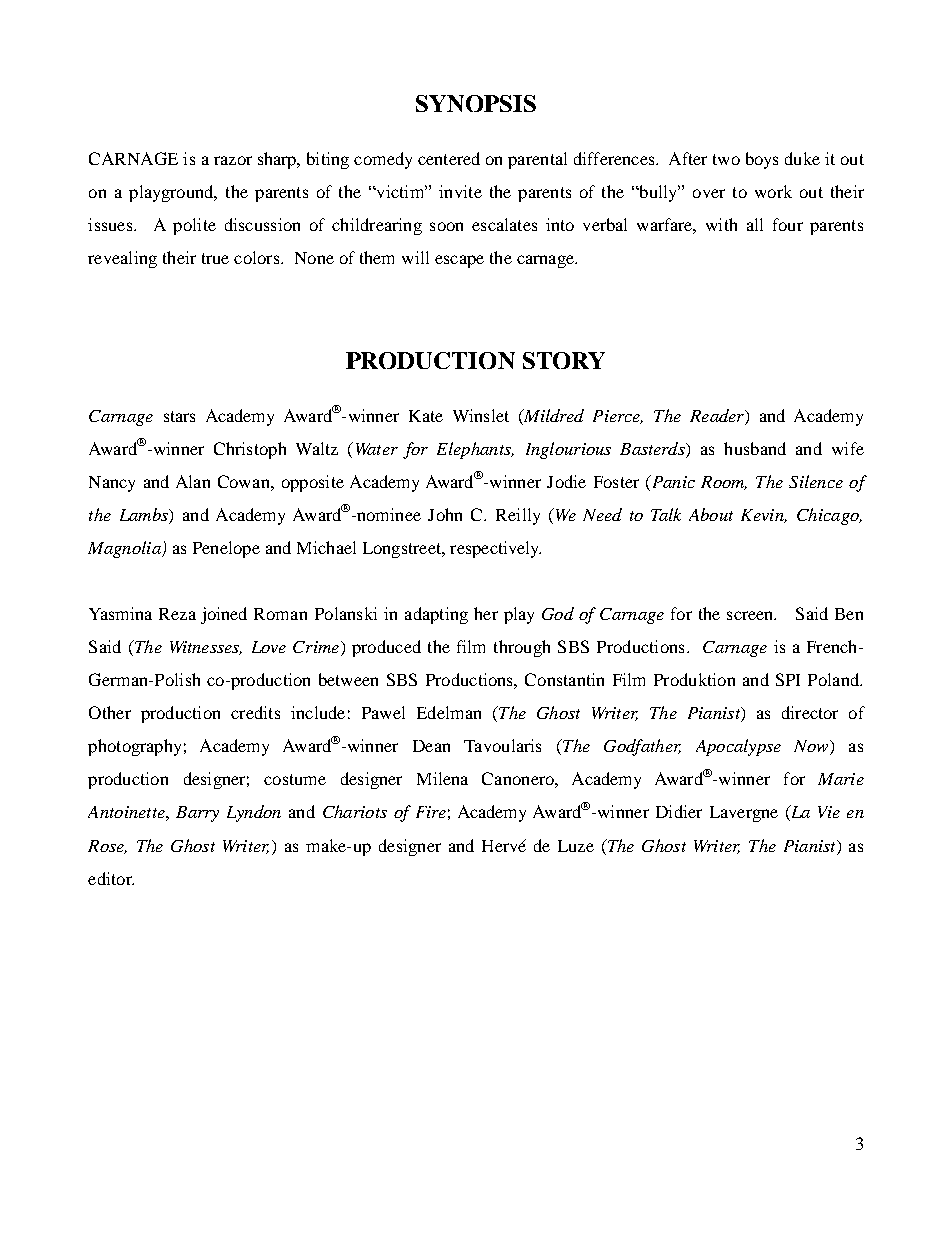  I want to click on boys, so click(762, 160).
